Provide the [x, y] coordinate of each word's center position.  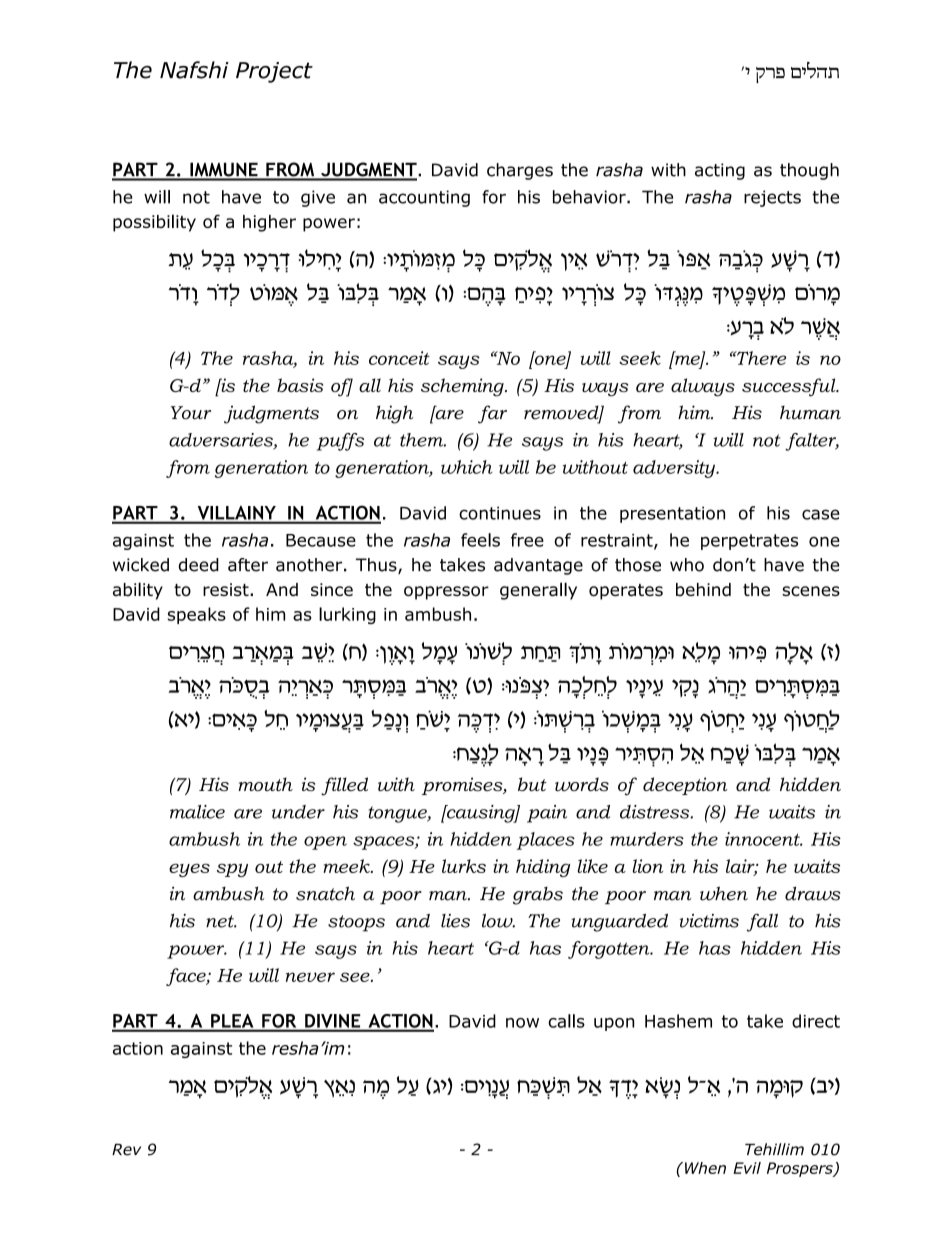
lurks [464, 866]
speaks [197, 615]
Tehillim [774, 1149]
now [522, 1023]
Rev [126, 1150]
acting [720, 171]
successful [790, 387]
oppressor [446, 593]
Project [274, 72]
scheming [463, 387]
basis [300, 385]
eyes [189, 870]
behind [703, 589]
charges [520, 171]
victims [709, 921]
